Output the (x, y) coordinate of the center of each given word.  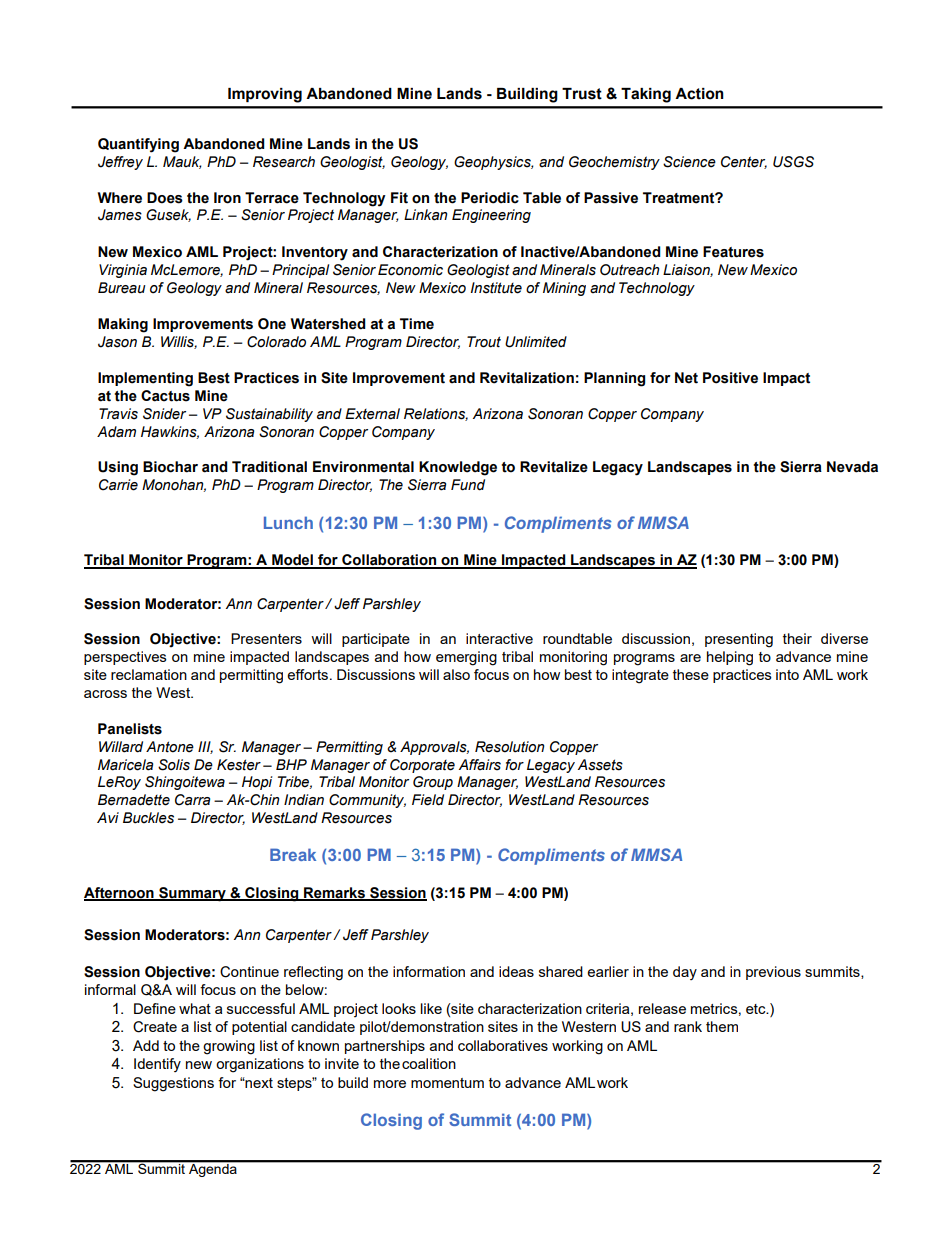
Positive (730, 378)
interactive (499, 638)
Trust (582, 94)
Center (744, 162)
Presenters (266, 638)
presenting (739, 640)
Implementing (145, 379)
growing (229, 1047)
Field (428, 800)
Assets (600, 765)
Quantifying (138, 145)
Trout (484, 342)
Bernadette (134, 800)
